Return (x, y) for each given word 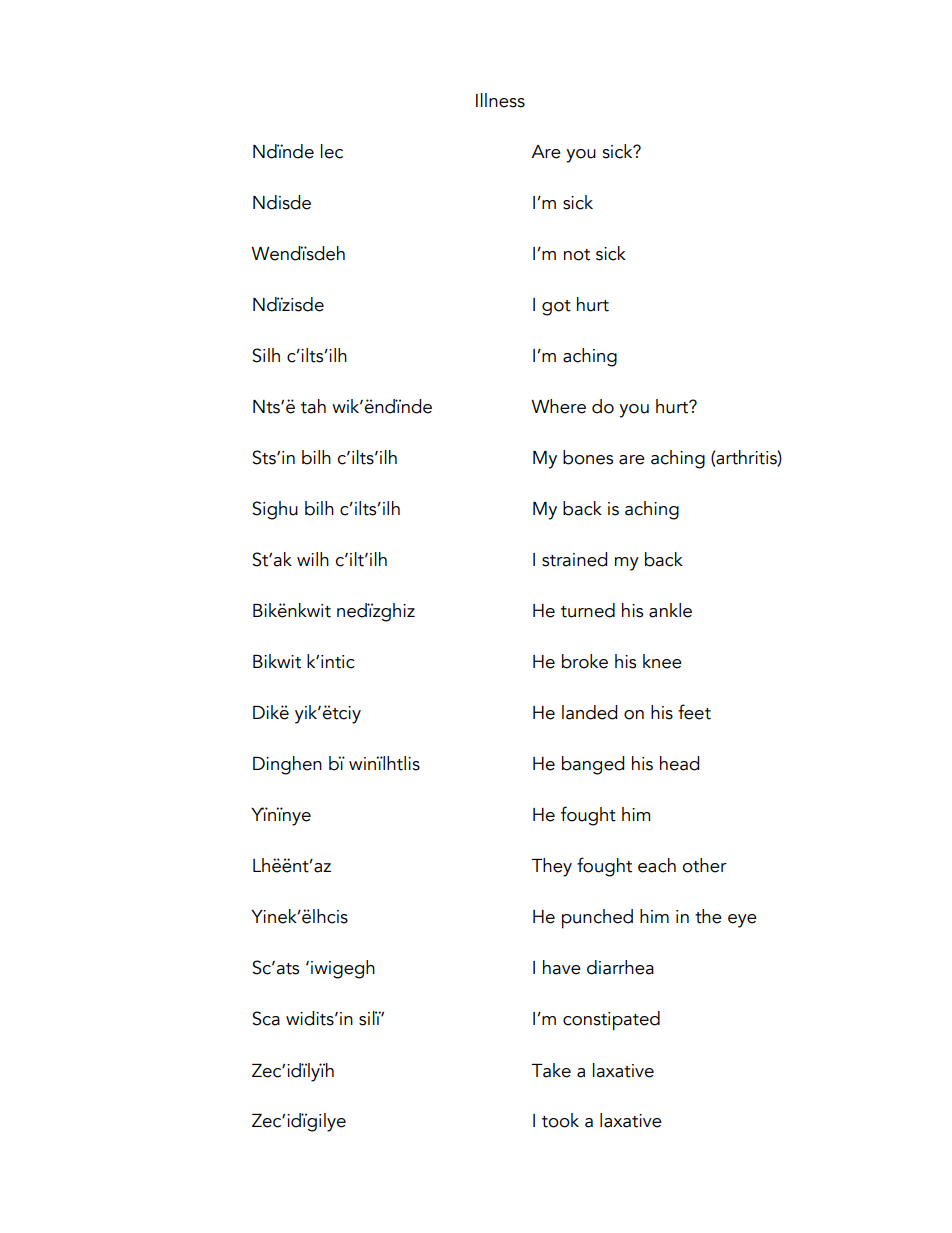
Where (558, 406)
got (556, 308)
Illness (500, 100)
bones (588, 457)
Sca (266, 1018)
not (577, 255)
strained (574, 559)
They (552, 867)
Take (551, 1070)
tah (313, 406)
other (704, 865)
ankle (670, 610)
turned (588, 610)
